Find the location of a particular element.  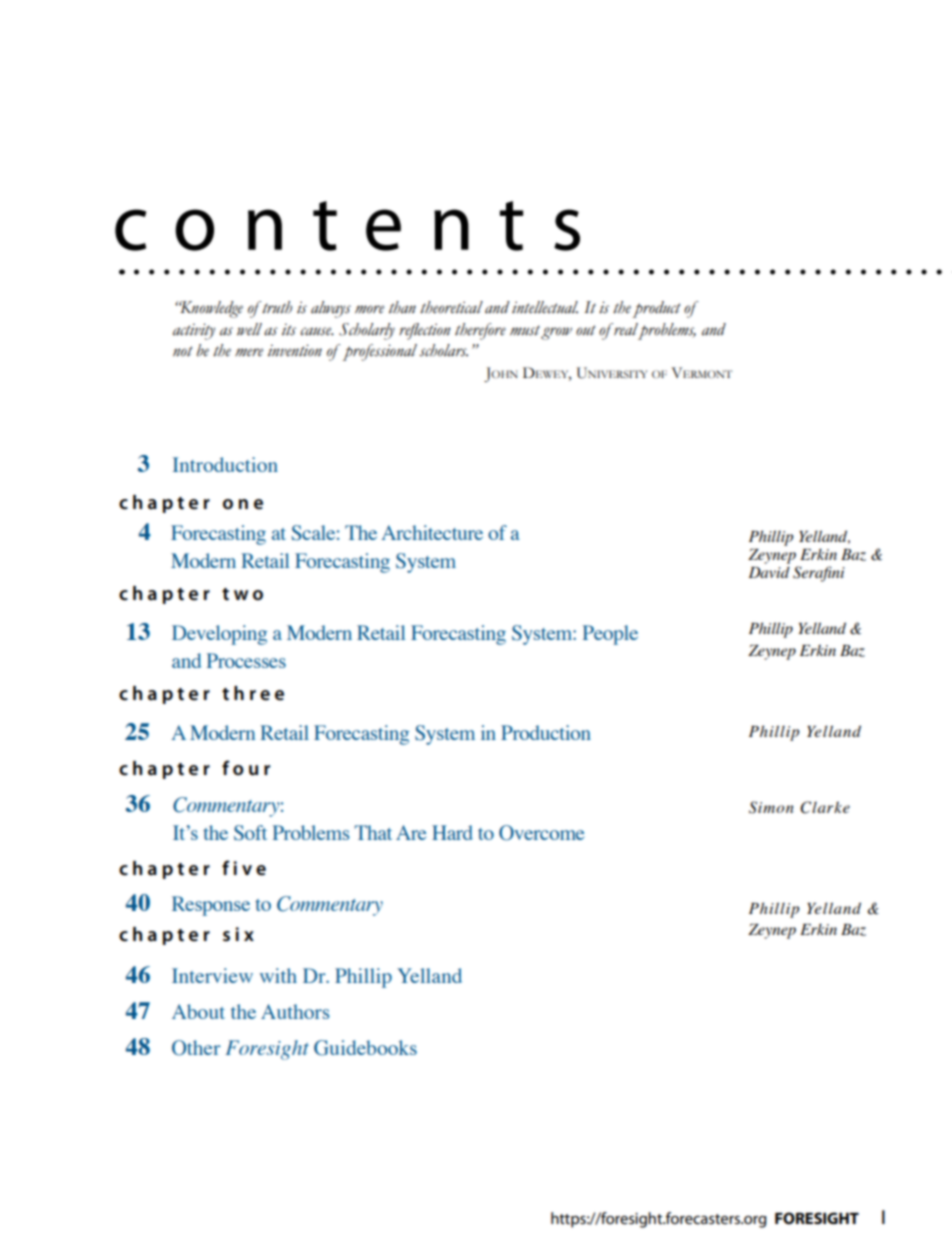

real is located at coordinates (626, 330).
